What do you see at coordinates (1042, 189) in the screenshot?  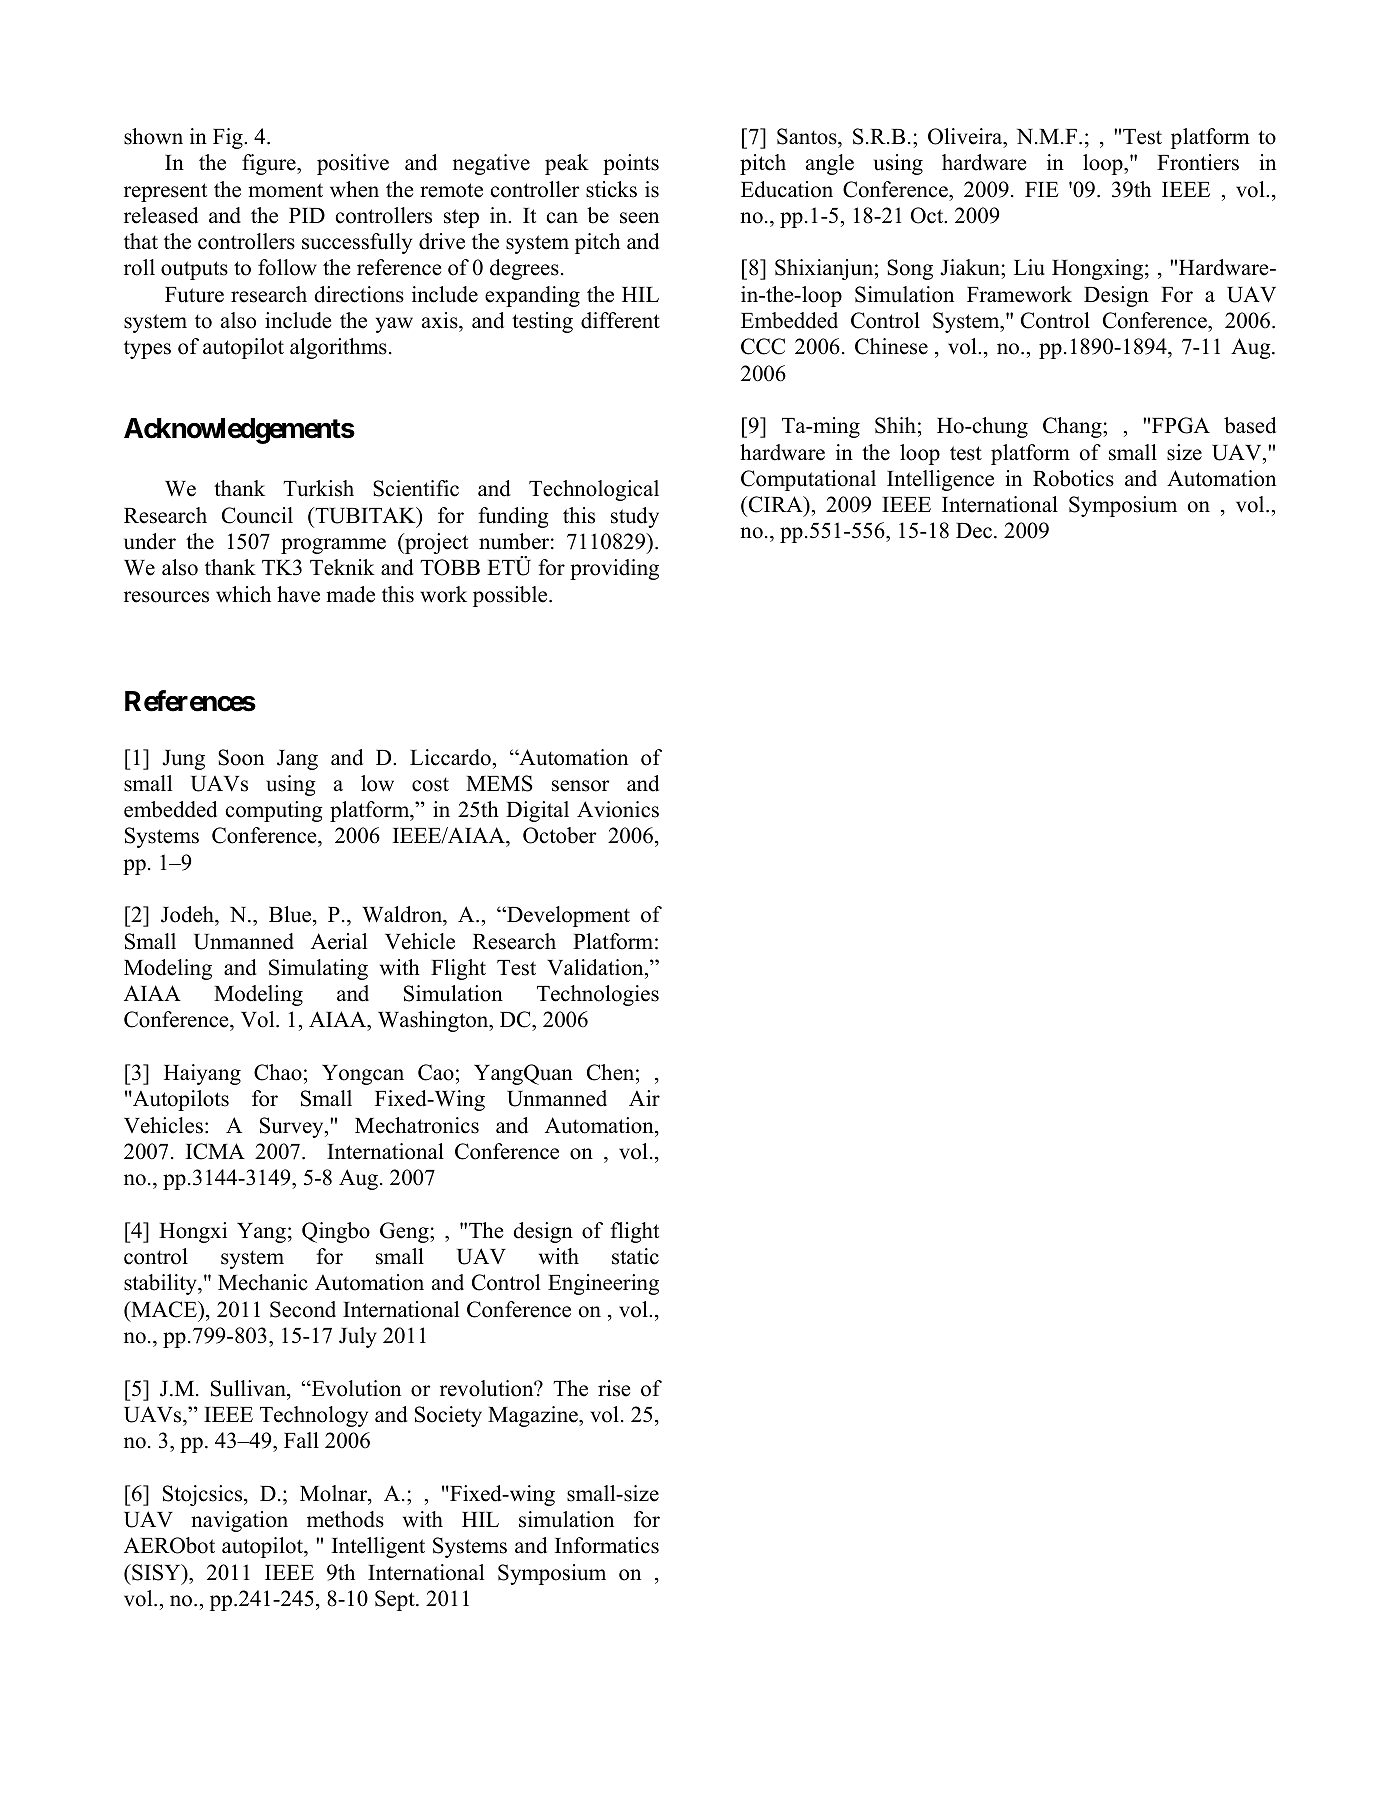 I see `FIE` at bounding box center [1042, 189].
